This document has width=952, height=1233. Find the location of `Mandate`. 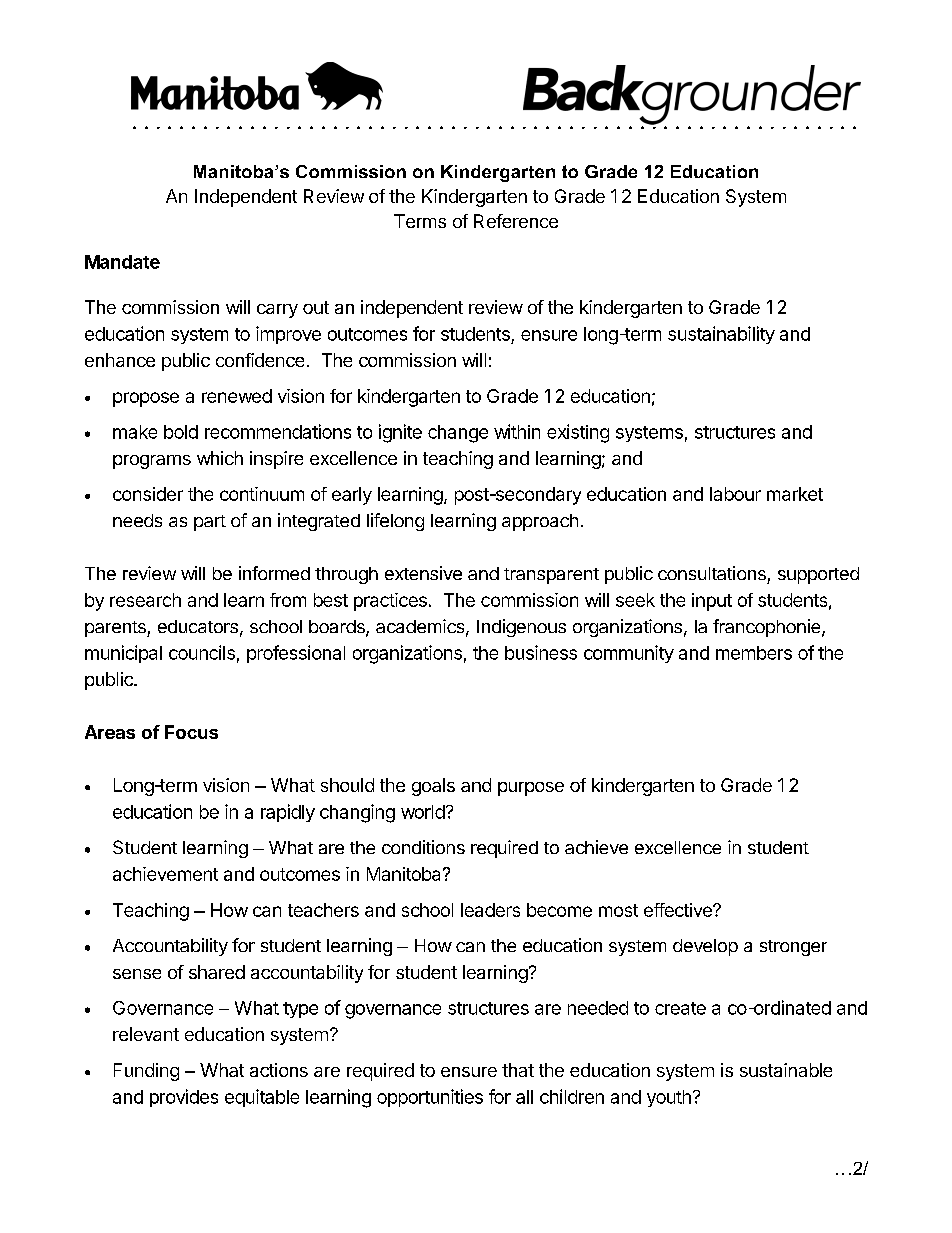

Mandate is located at coordinates (122, 262).
